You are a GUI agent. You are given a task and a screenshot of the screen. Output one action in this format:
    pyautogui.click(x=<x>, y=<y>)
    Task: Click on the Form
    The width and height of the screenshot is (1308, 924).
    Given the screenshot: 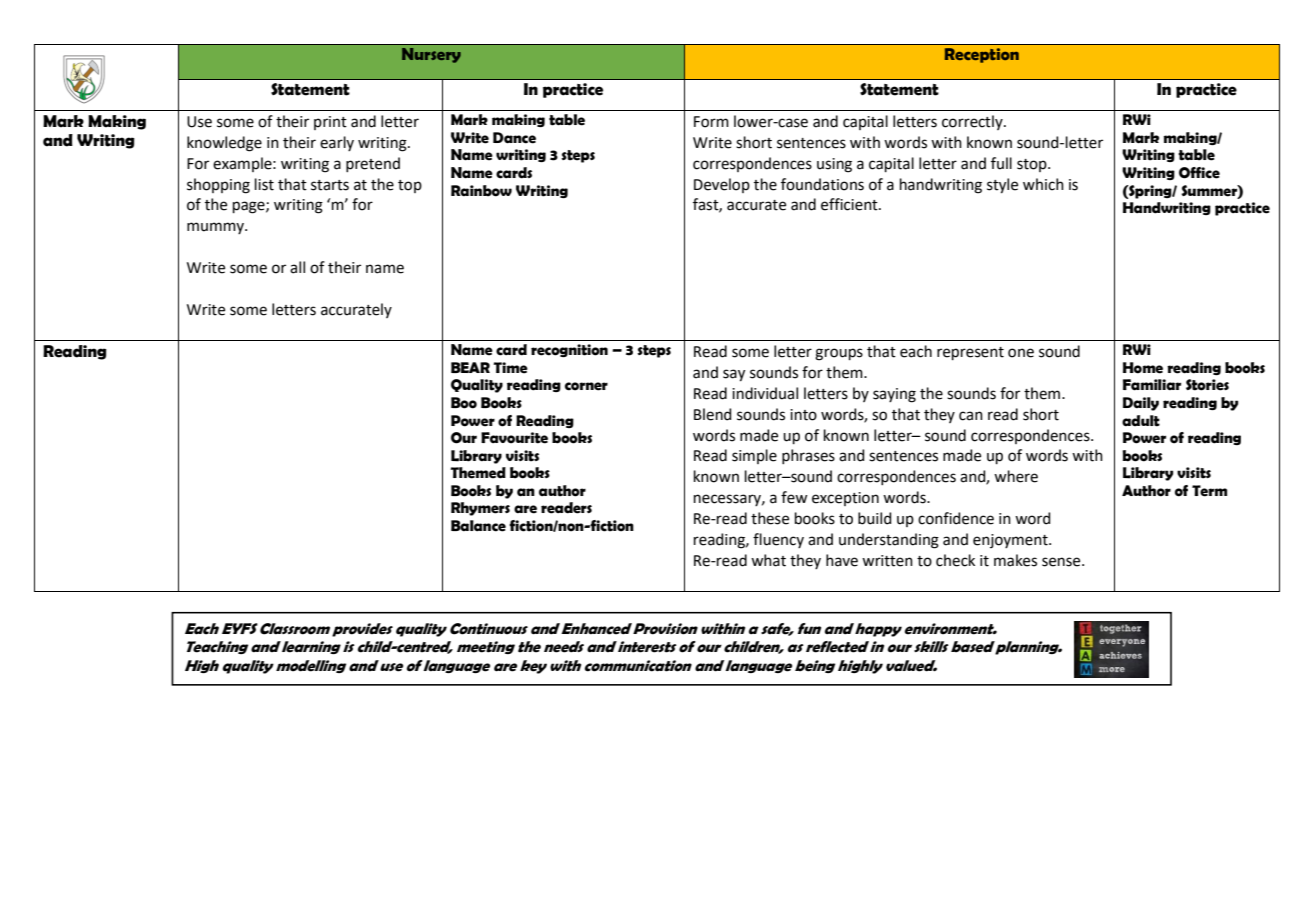 What is the action you would take?
    pyautogui.click(x=711, y=122)
